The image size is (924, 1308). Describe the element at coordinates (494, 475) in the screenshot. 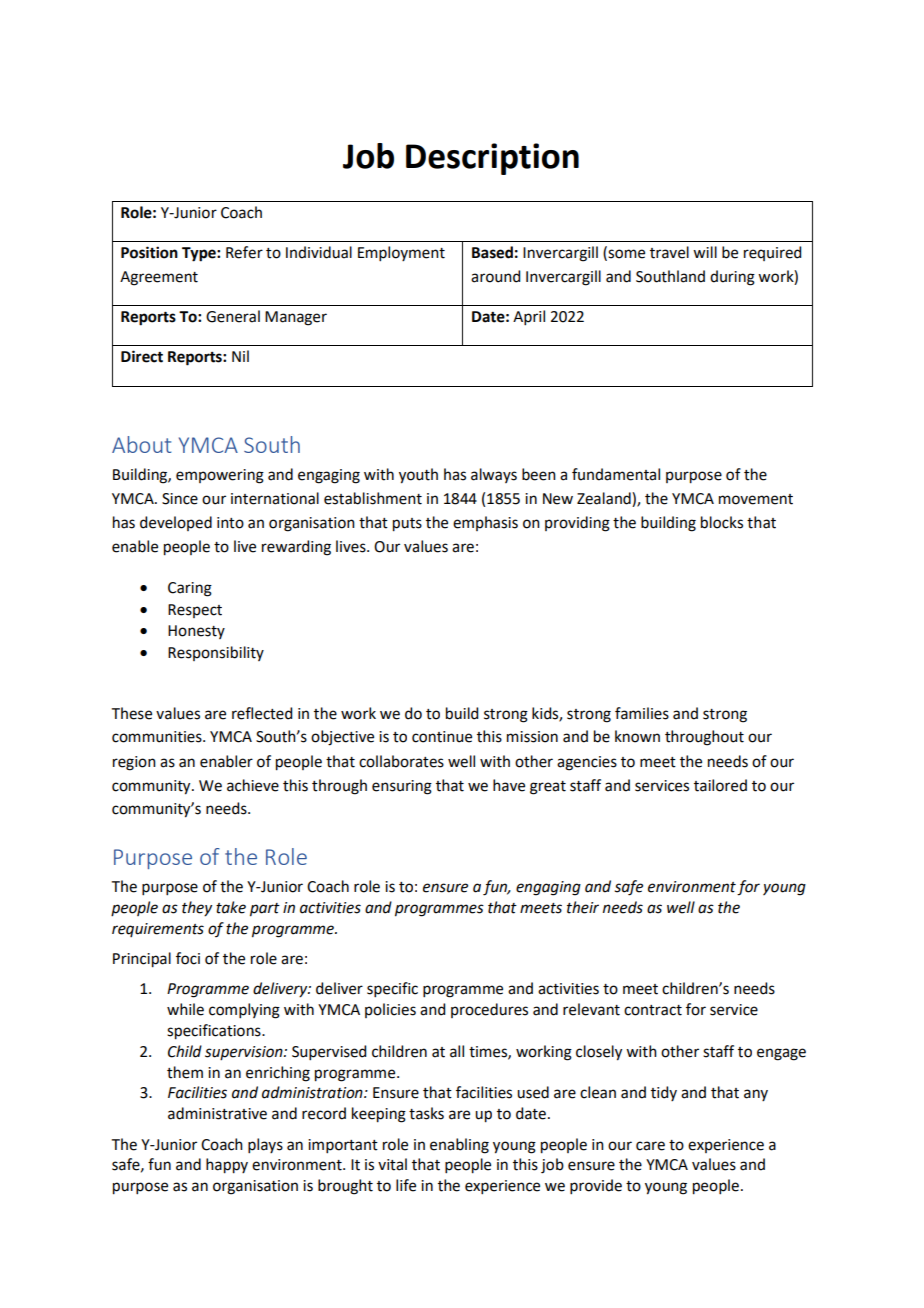

I see `always` at that location.
